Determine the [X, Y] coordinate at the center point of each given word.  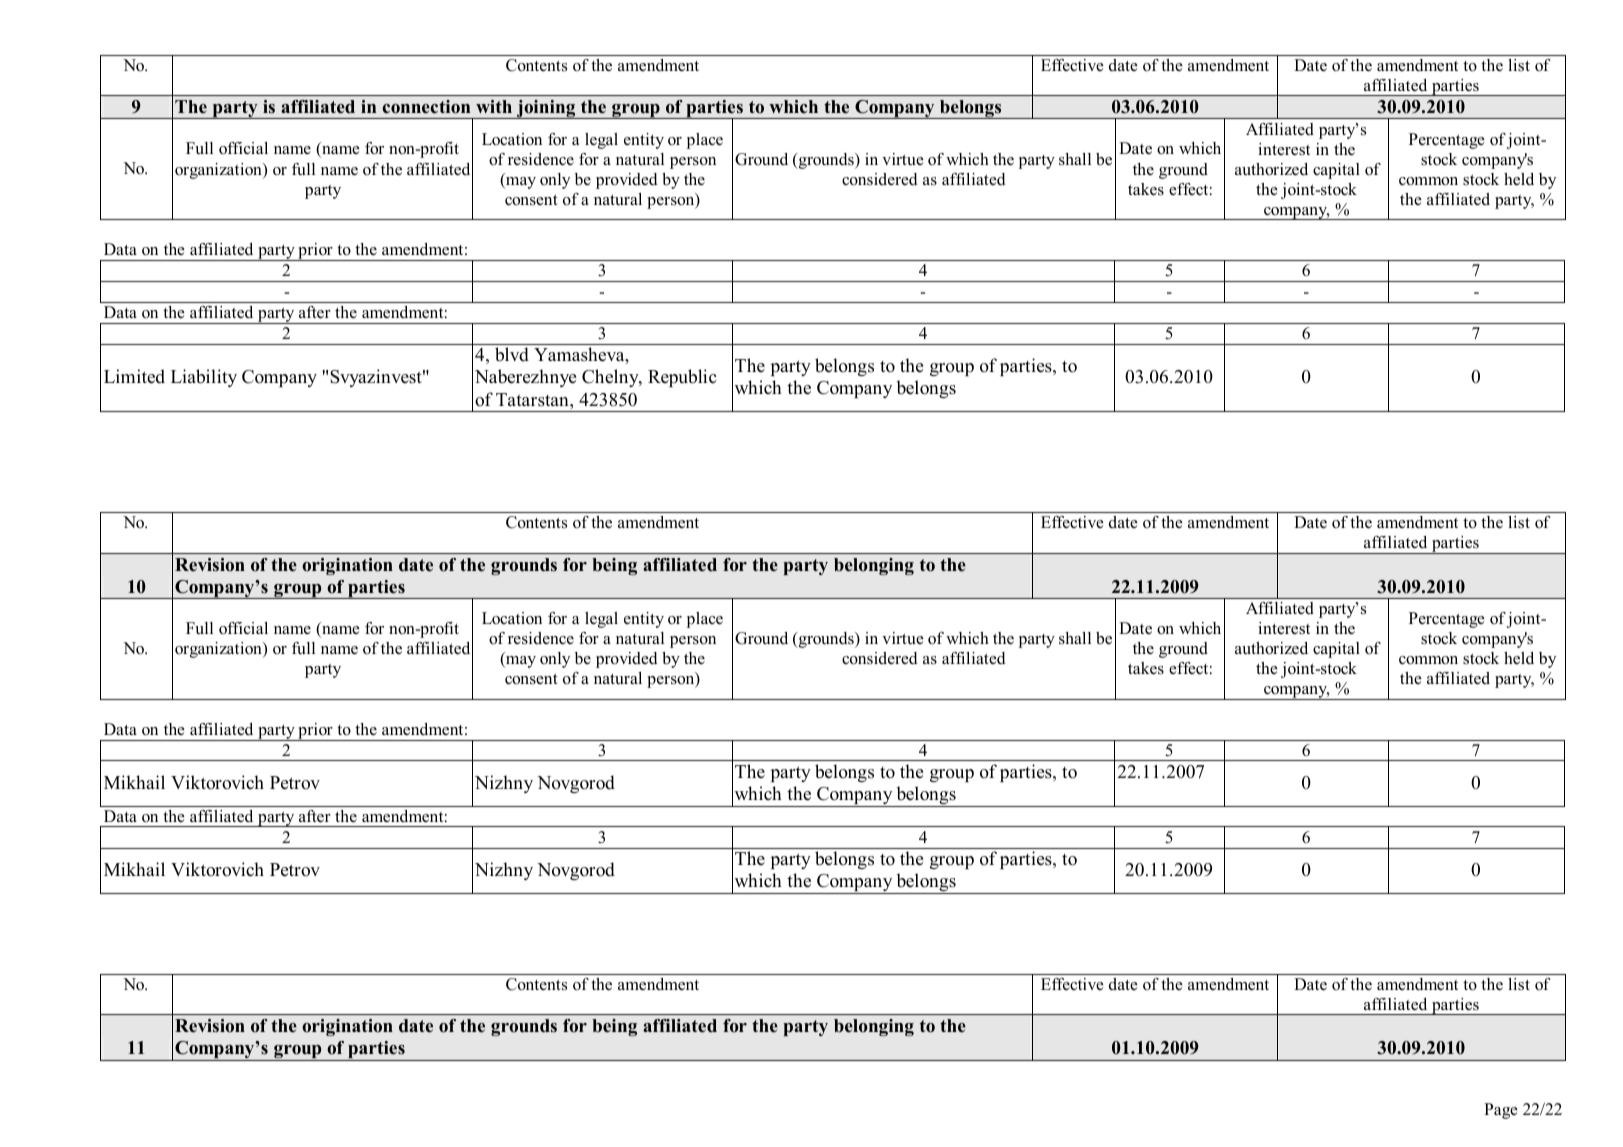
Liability [204, 378]
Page [1501, 1111]
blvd [512, 354]
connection [426, 107]
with [494, 106]
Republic [682, 378]
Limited [134, 376]
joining [546, 109]
